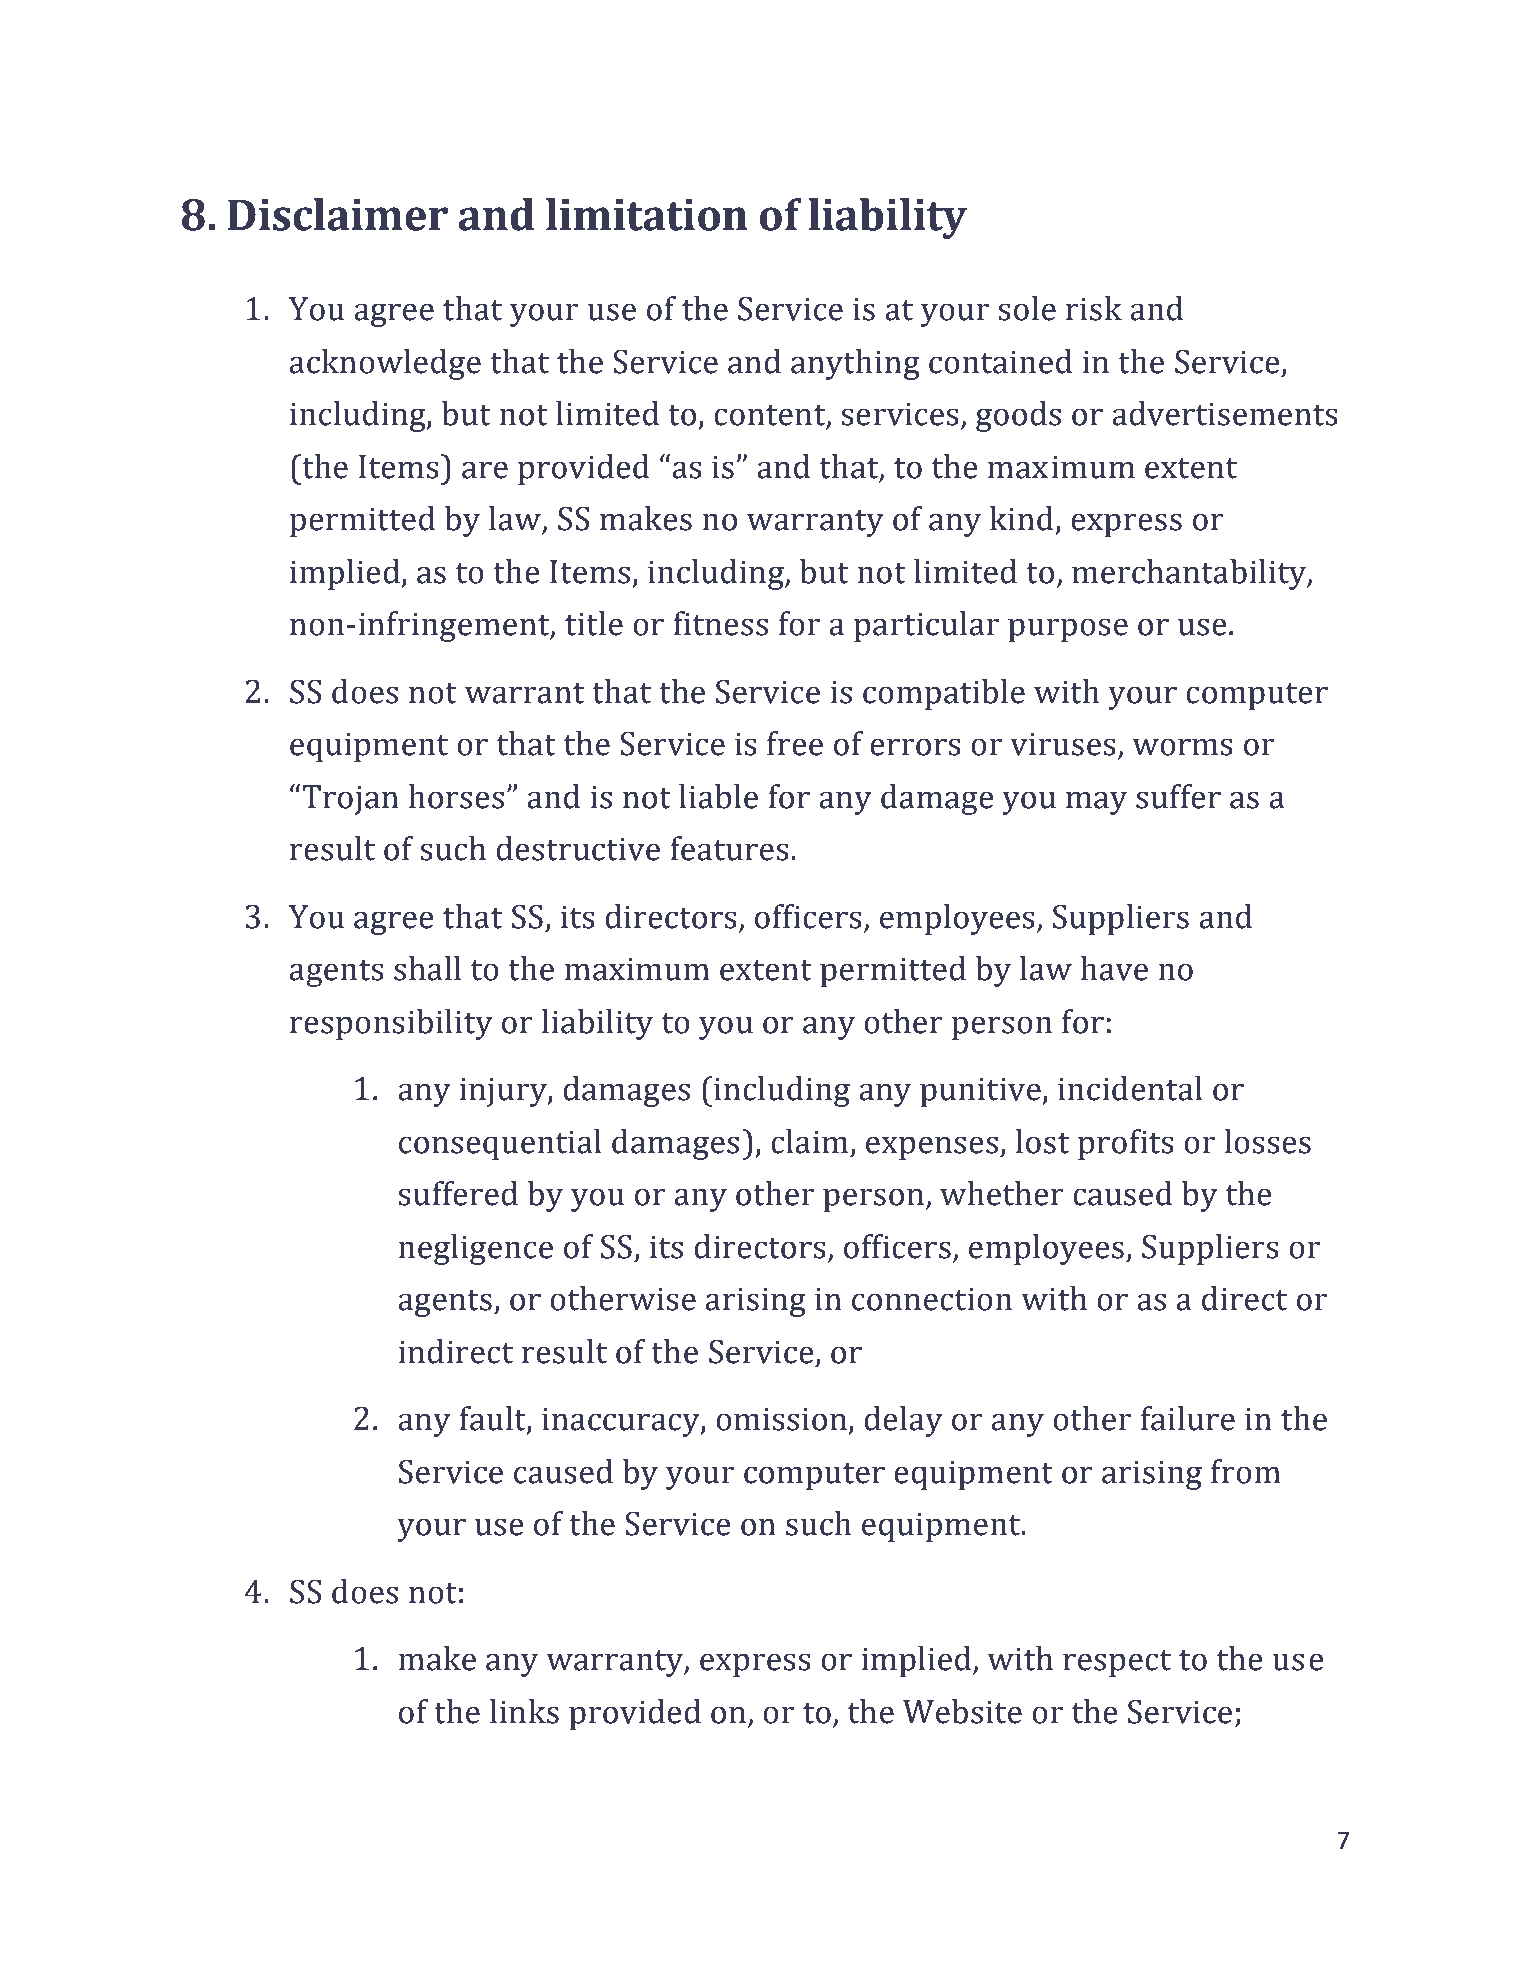 The width and height of the document is (1530, 1980). I want to click on anything, so click(855, 364).
